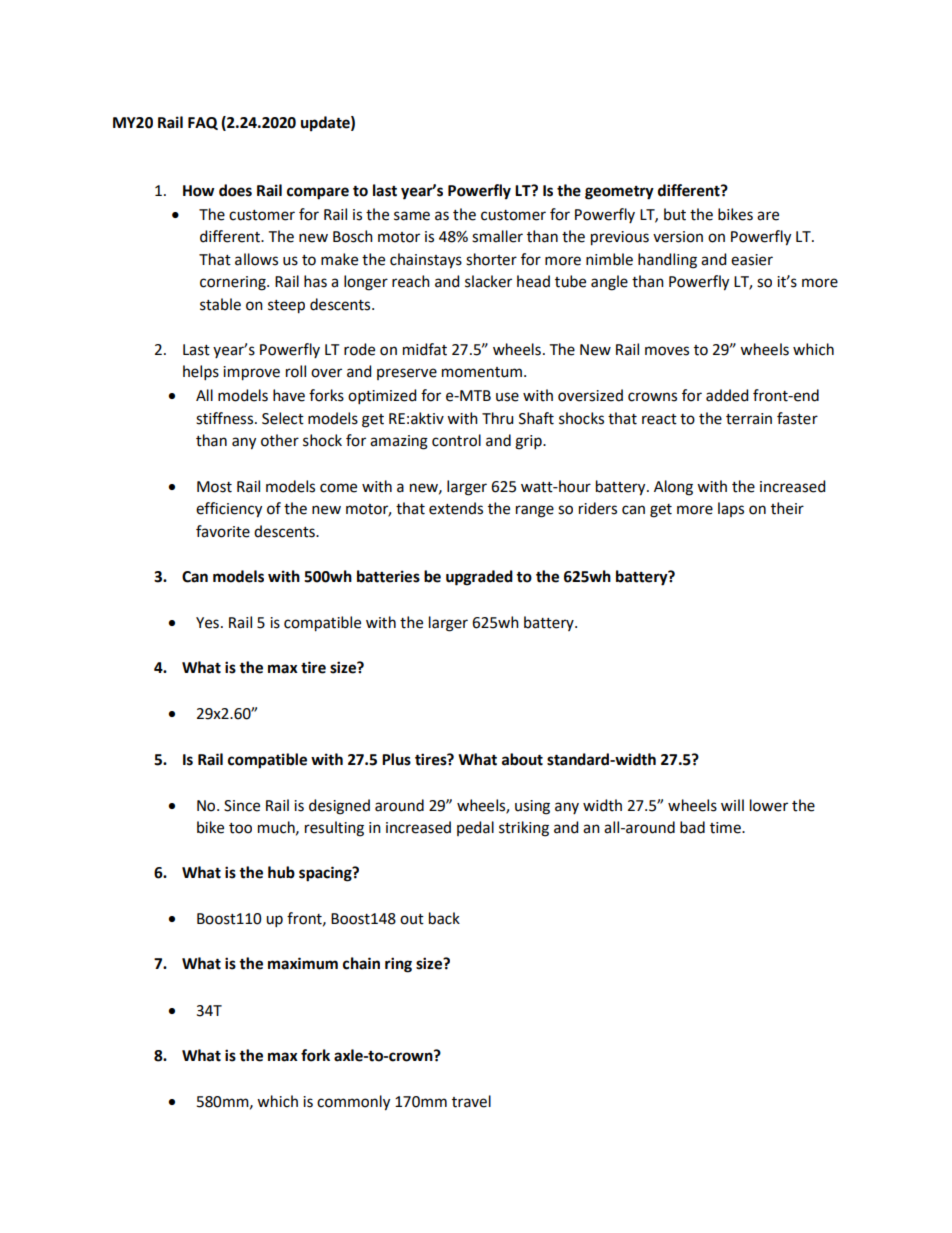 The image size is (952, 1233). What do you see at coordinates (675, 214) in the screenshot?
I see `but` at bounding box center [675, 214].
